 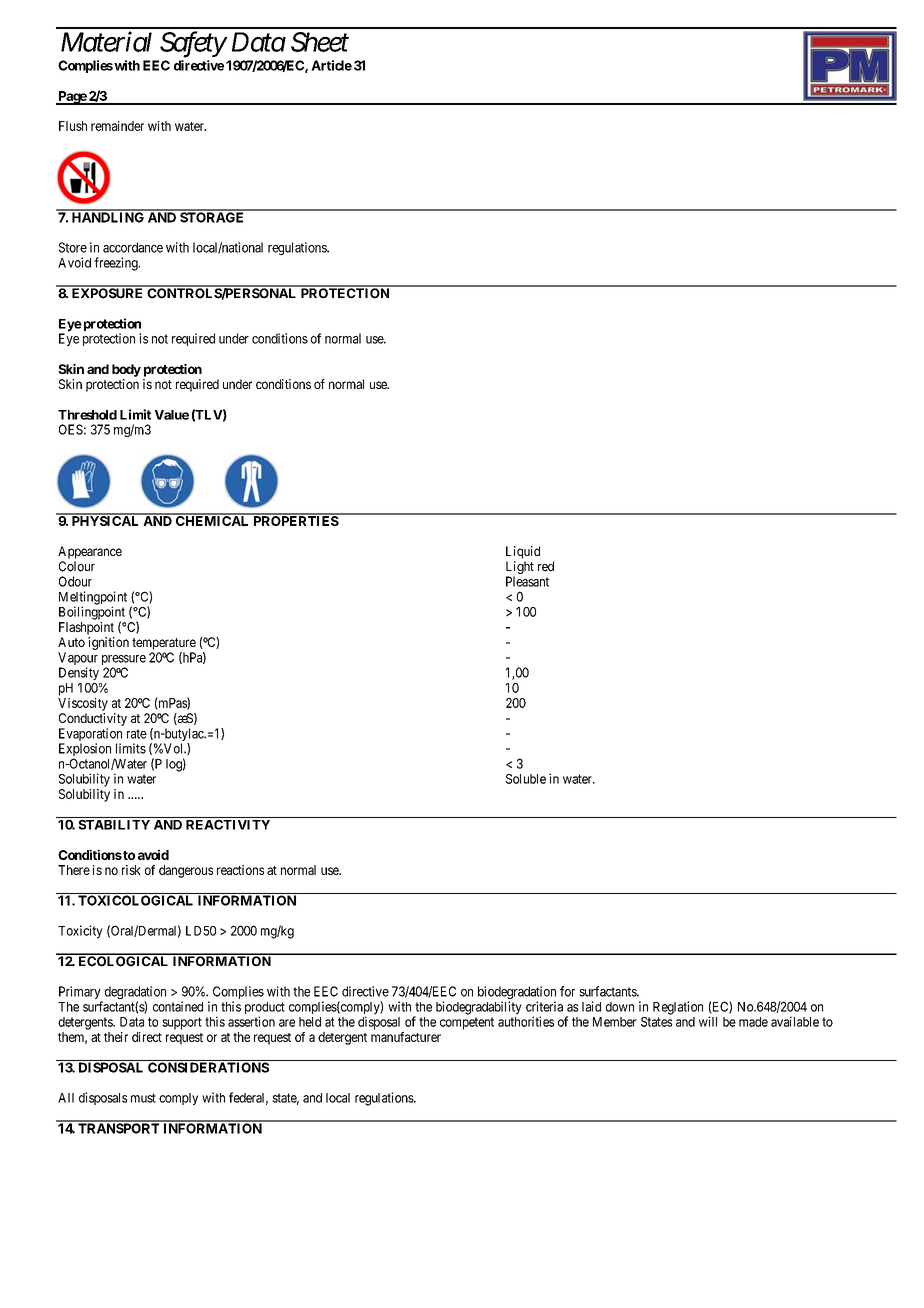 What do you see at coordinates (320, 42) in the screenshot?
I see `Sheet` at bounding box center [320, 42].
